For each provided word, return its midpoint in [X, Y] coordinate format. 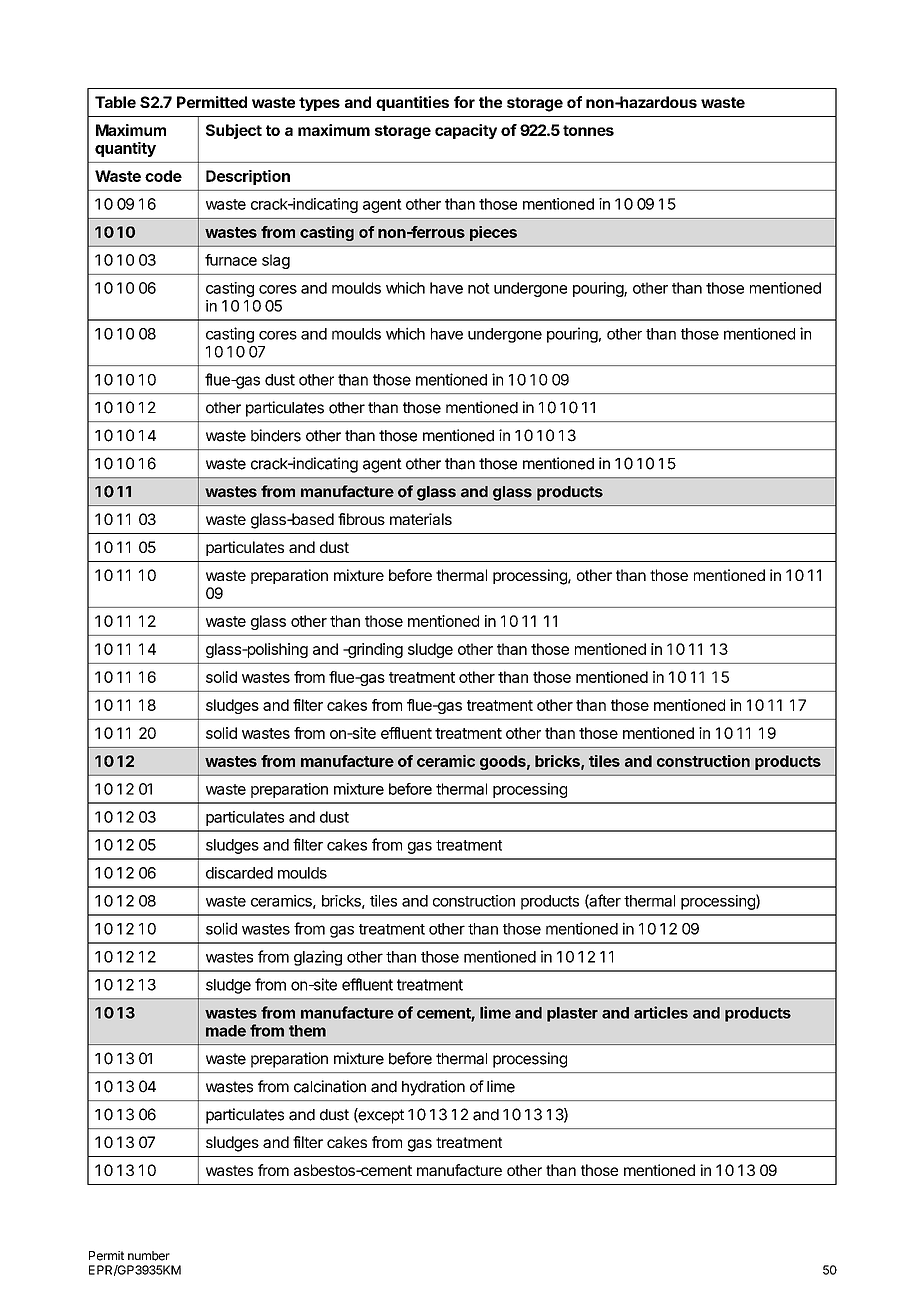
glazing [318, 958]
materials [421, 519]
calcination [330, 1086]
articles [661, 1012]
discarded [239, 873]
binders [276, 435]
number [149, 1256]
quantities [412, 103]
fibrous [361, 519]
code [163, 176]
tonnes [588, 130]
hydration [433, 1088]
